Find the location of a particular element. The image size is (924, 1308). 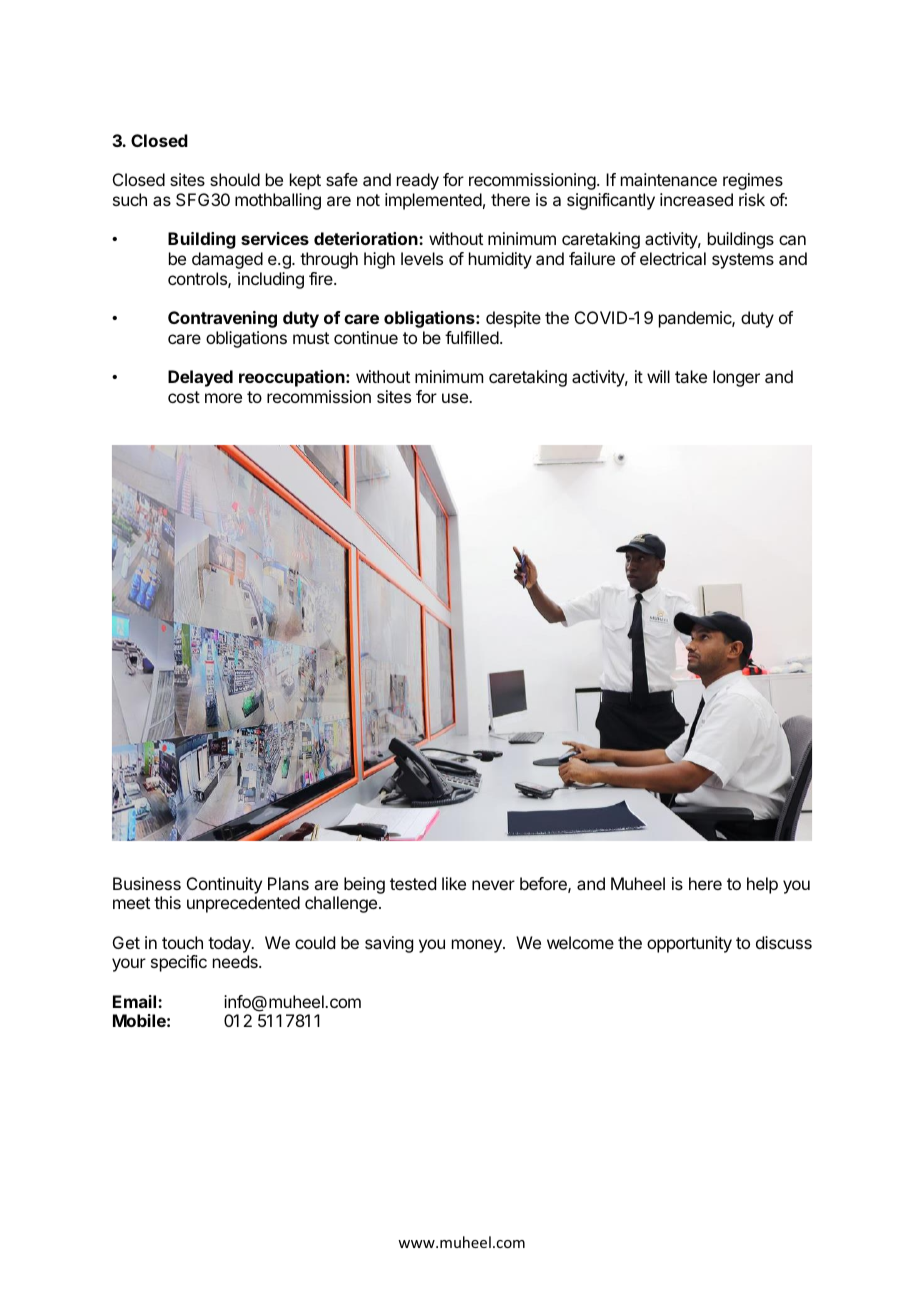

increased is located at coordinates (696, 199).
